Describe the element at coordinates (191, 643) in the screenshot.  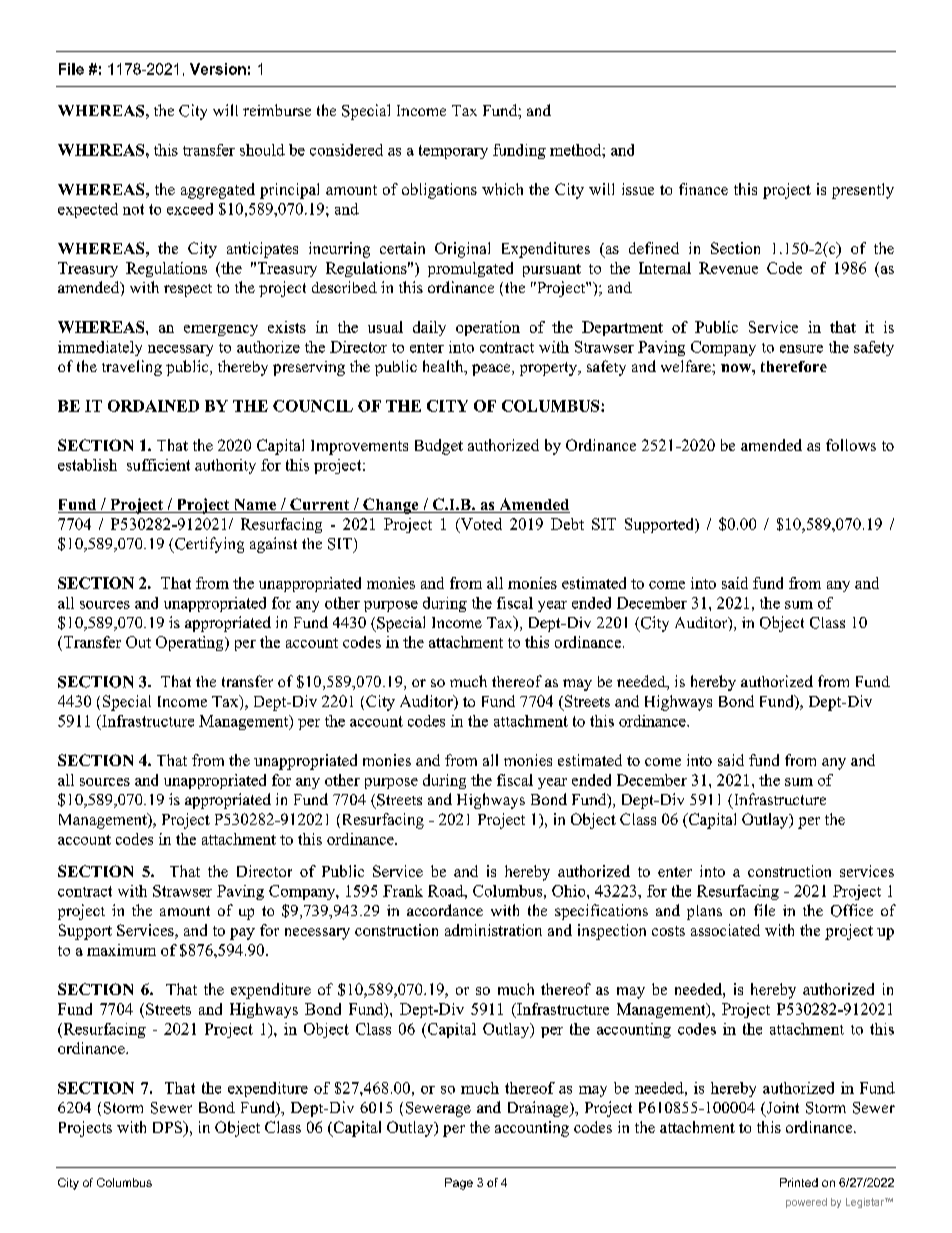
I see `Operating` at that location.
